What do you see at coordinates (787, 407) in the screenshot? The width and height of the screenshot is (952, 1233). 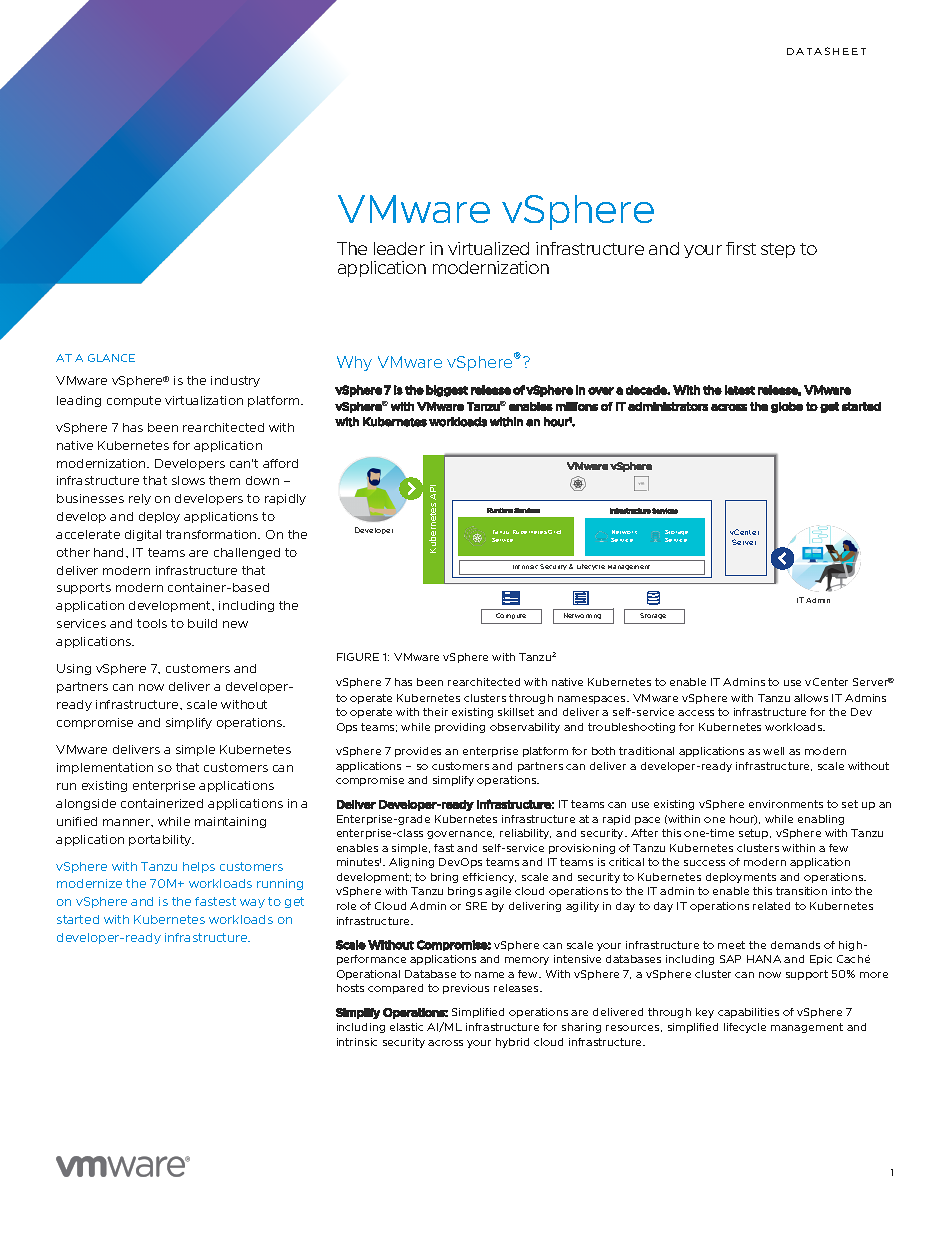 I see `globe` at bounding box center [787, 407].
